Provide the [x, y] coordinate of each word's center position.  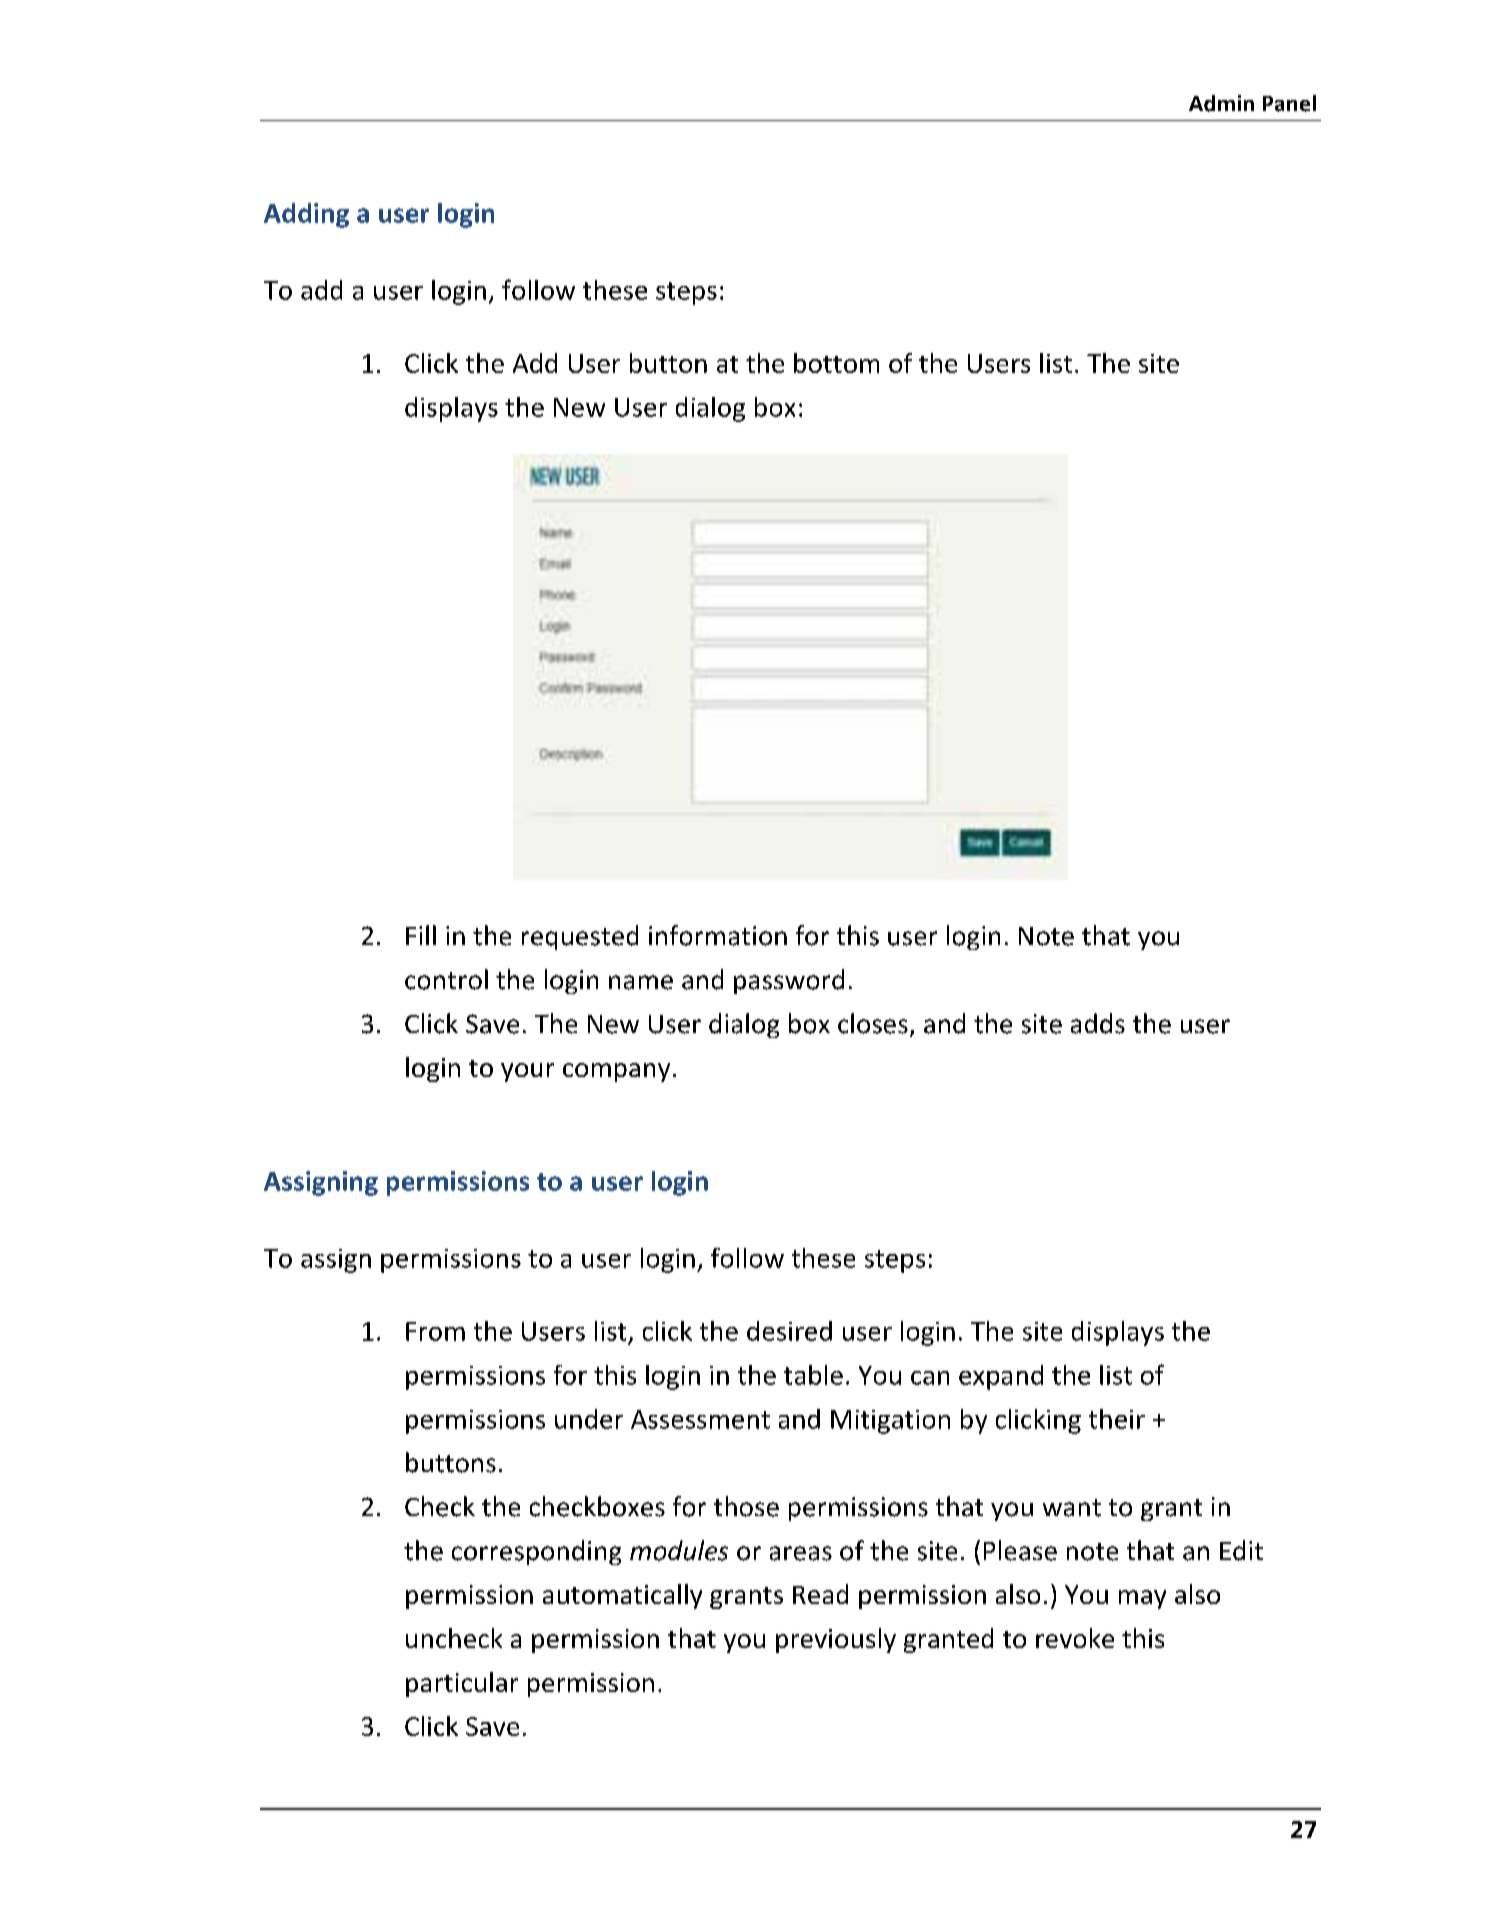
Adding [306, 215]
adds [1098, 1023]
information [718, 935]
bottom [836, 363]
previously [836, 1640]
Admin [1221, 103]
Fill [421, 935]
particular [462, 1684]
